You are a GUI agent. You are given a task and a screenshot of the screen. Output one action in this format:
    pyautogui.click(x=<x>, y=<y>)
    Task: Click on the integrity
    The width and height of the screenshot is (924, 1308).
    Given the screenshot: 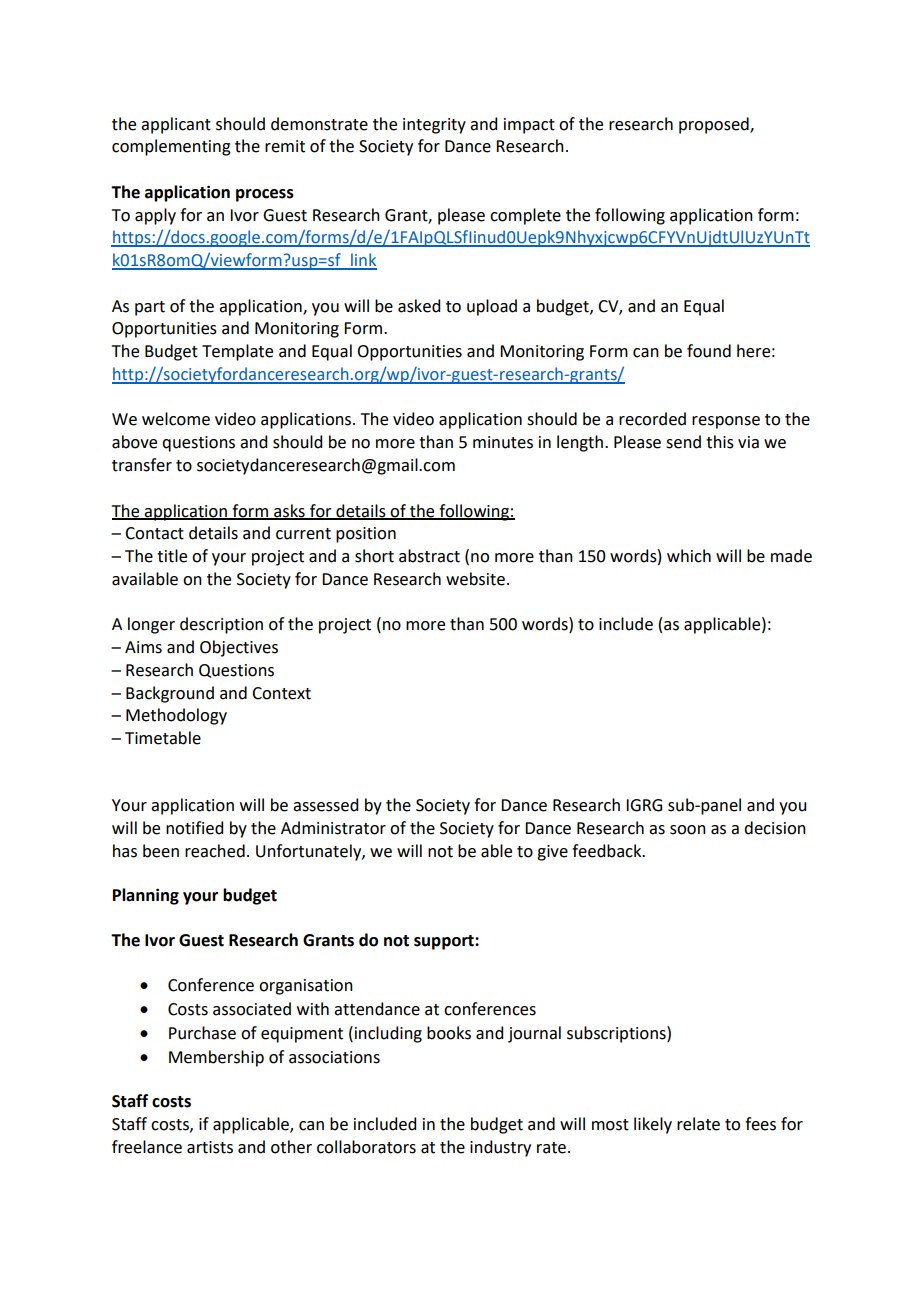 What is the action you would take?
    pyautogui.click(x=434, y=126)
